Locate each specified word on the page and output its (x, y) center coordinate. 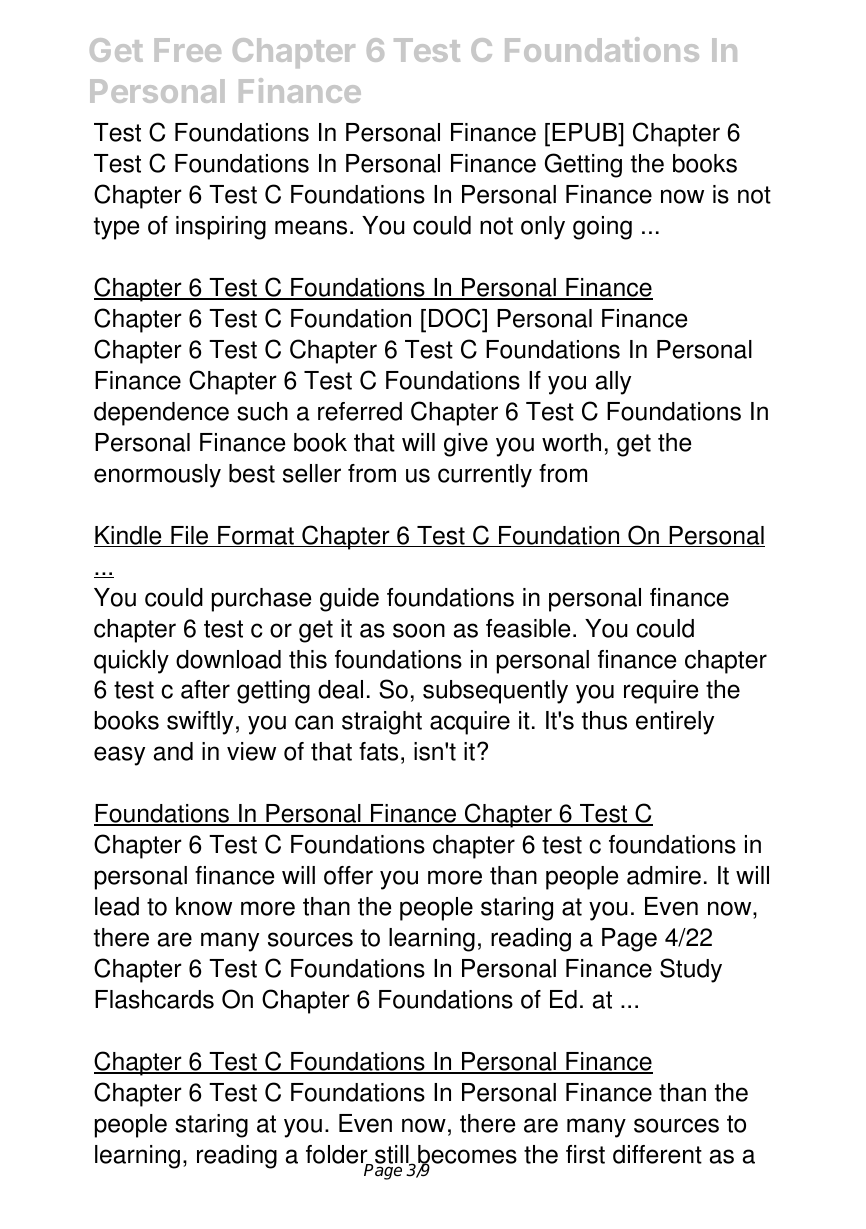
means (311, 227)
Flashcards (154, 999)
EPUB (586, 134)
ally (613, 383)
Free (188, 50)
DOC (456, 318)
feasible (528, 628)
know (204, 906)
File (190, 536)
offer (348, 875)
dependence (161, 414)
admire (664, 875)
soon (419, 630)
